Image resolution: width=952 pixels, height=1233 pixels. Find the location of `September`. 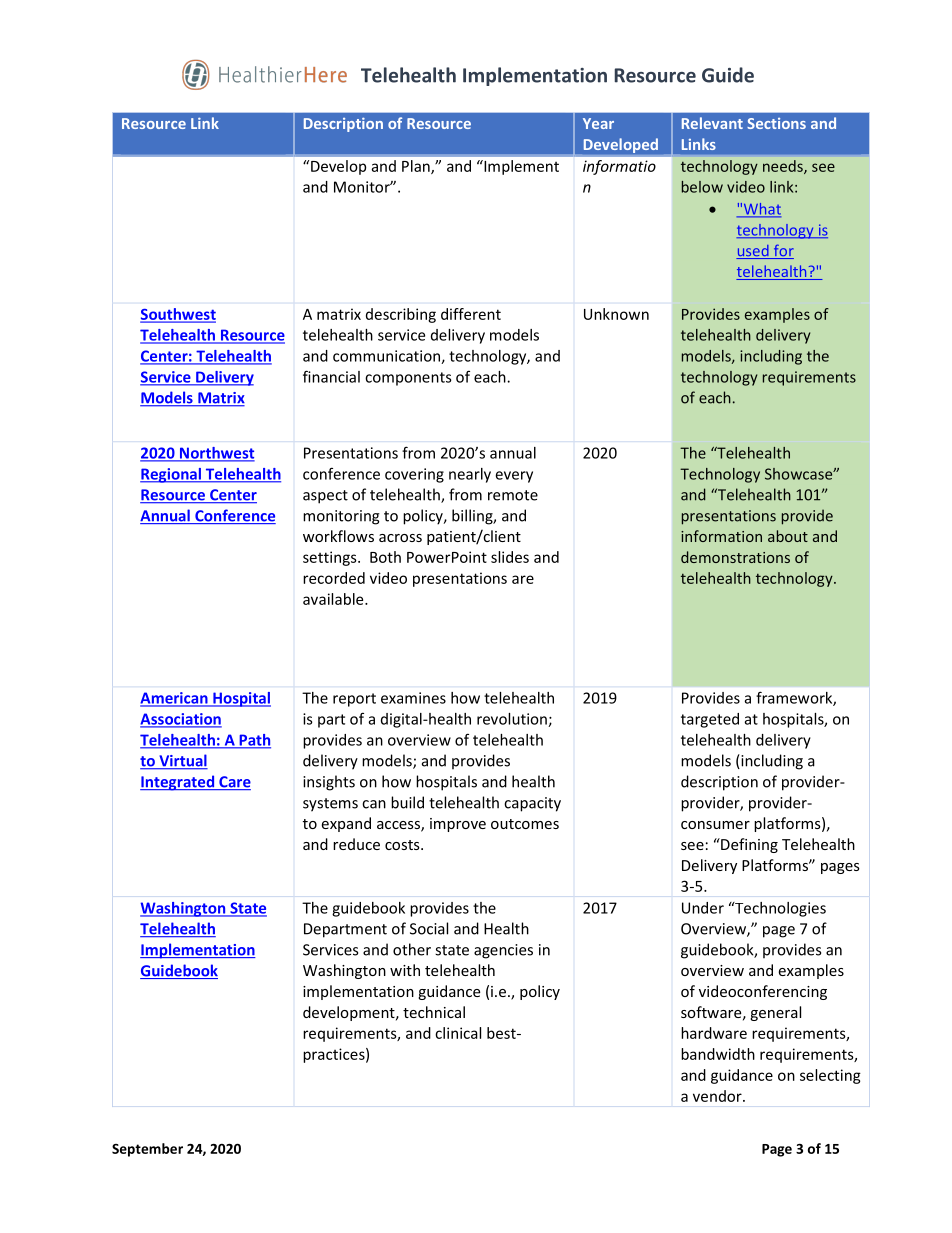

September is located at coordinates (147, 1150).
